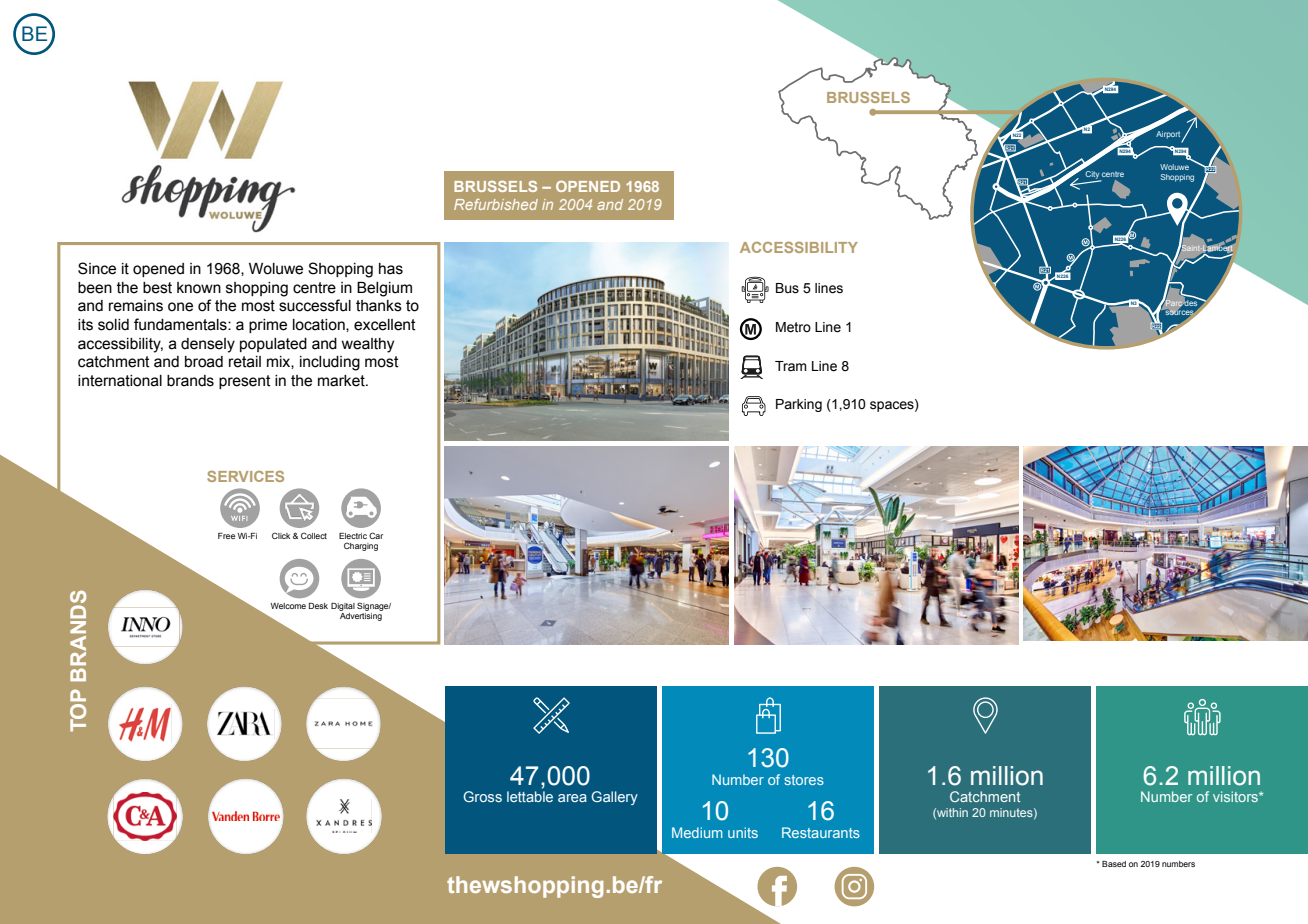  I want to click on Based, so click(1114, 864).
